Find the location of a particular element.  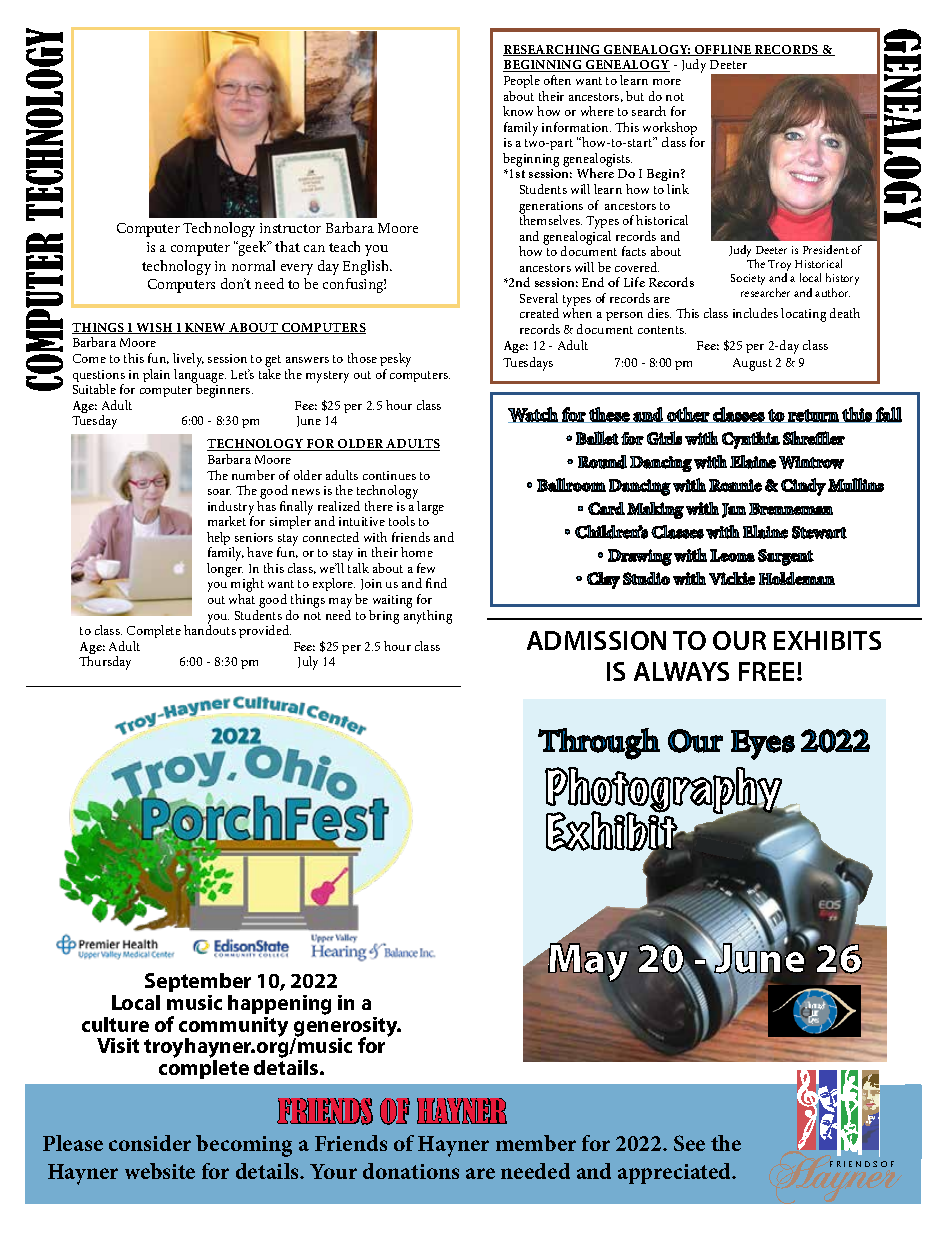

ADMISSION is located at coordinates (596, 640).
